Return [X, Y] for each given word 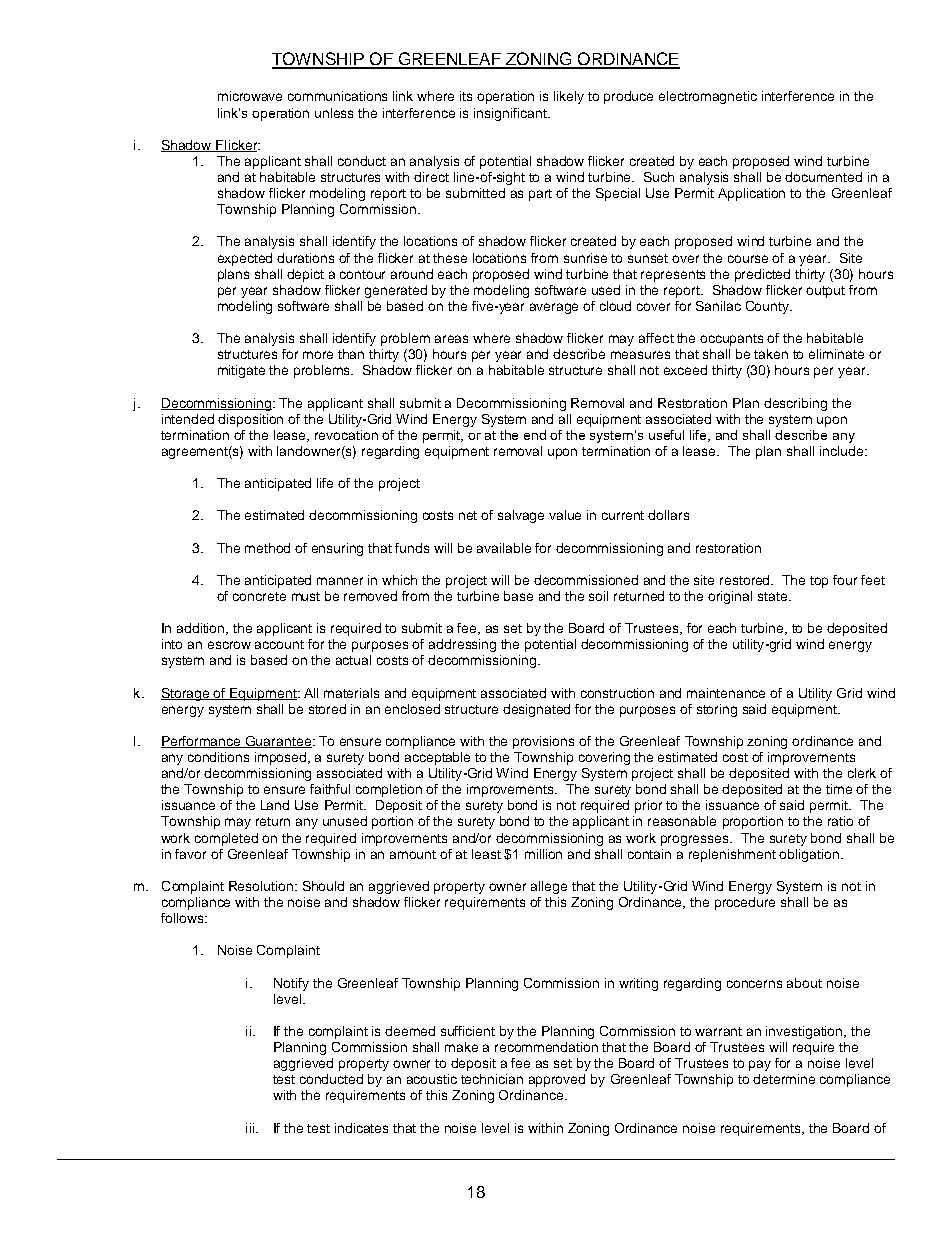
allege [549, 887]
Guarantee [279, 742]
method [267, 548]
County [769, 307]
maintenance [726, 693]
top [819, 582]
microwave [250, 96]
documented [823, 177]
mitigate [241, 371]
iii [250, 1128]
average [554, 308]
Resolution [262, 886]
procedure [745, 903]
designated [536, 710]
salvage [521, 516]
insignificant [511, 114]
